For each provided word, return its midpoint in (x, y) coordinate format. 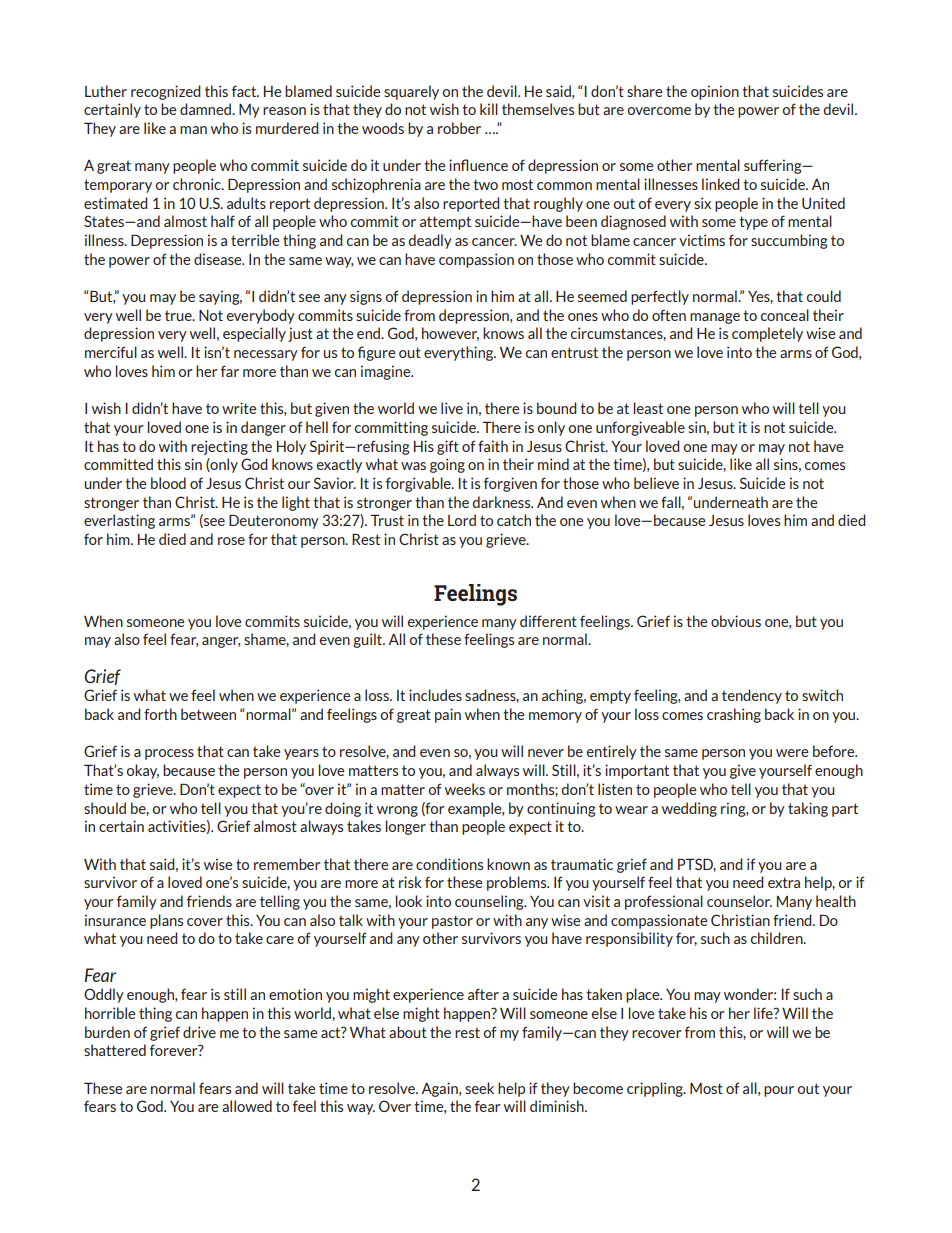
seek (479, 1088)
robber (459, 128)
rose (231, 541)
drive (199, 1032)
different (548, 621)
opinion (715, 92)
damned (207, 109)
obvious (736, 621)
